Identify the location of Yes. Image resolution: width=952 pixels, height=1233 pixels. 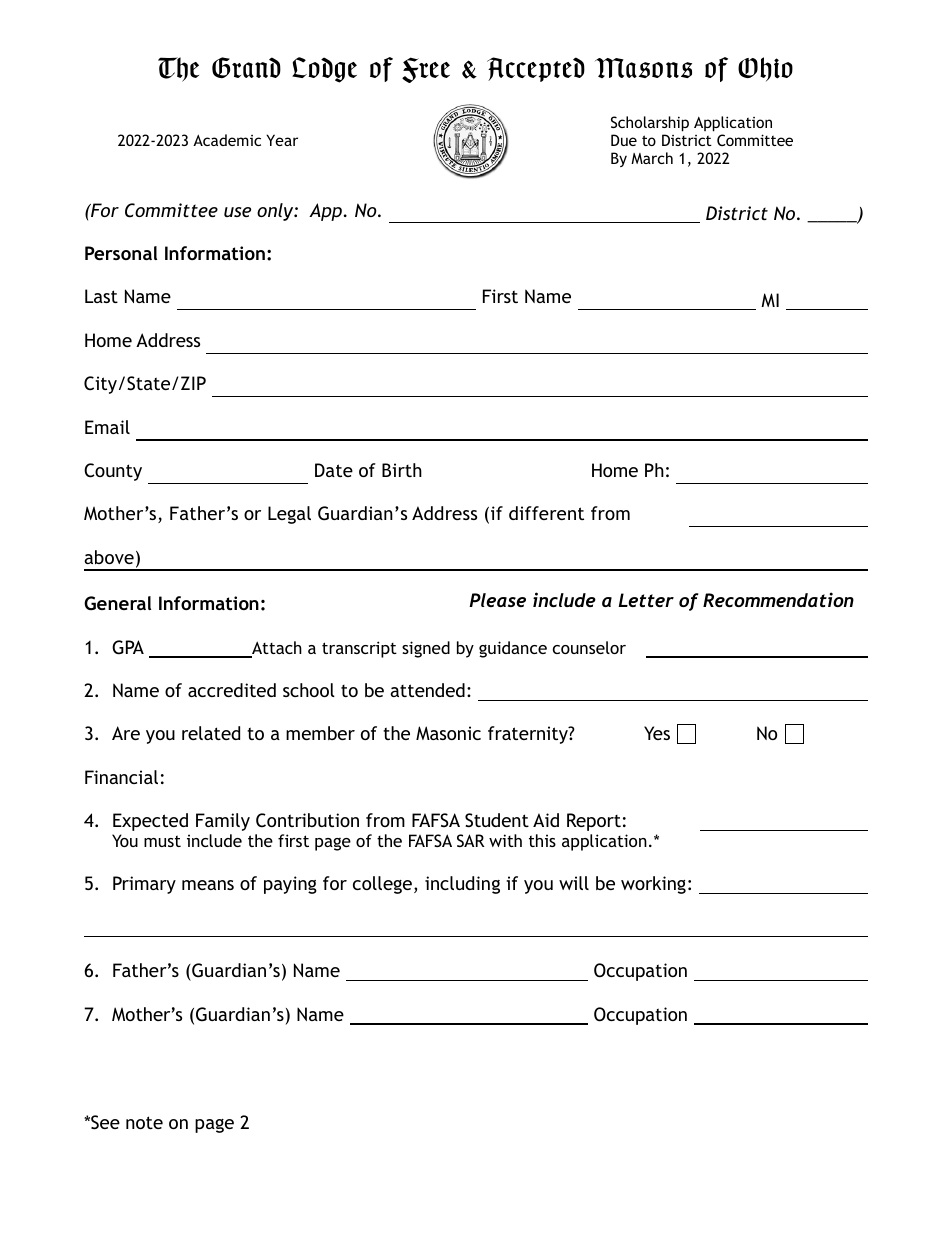
(657, 733).
